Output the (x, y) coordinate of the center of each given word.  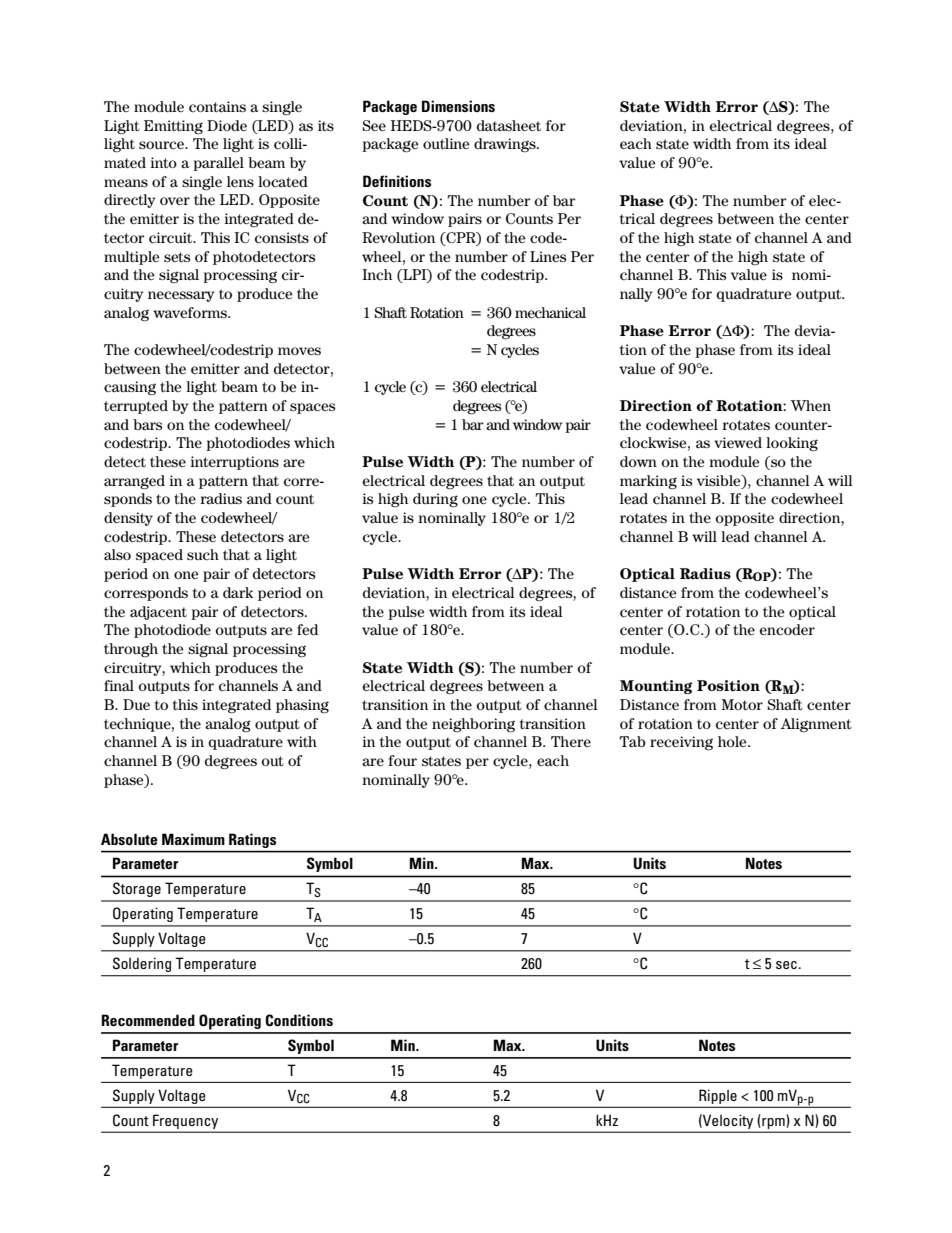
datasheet (509, 125)
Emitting (173, 127)
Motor (742, 704)
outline (446, 143)
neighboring (473, 725)
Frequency (185, 1122)
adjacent (158, 613)
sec (786, 965)
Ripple (718, 1097)
